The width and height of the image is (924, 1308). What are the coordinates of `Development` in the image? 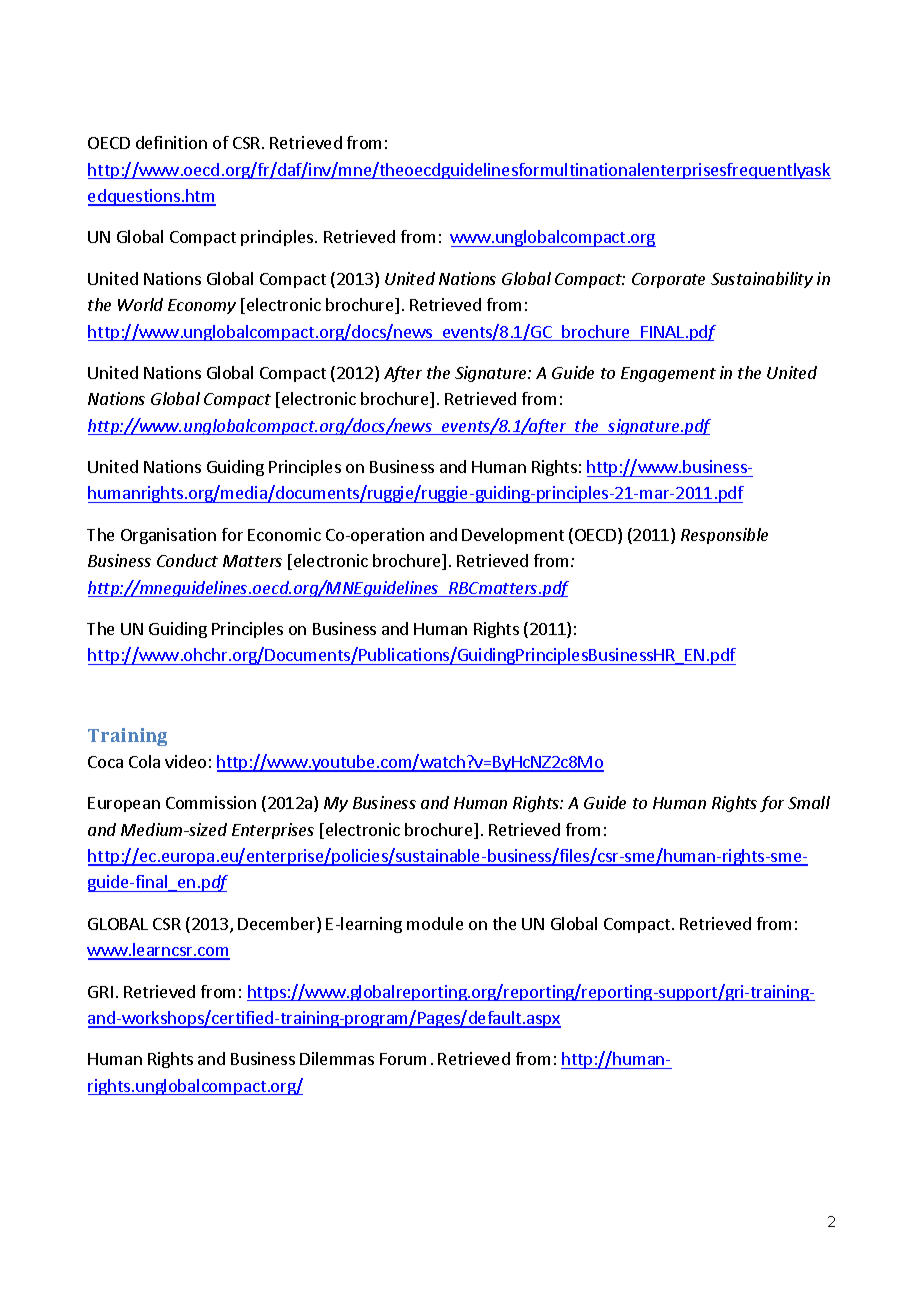 It's located at (513, 536).
